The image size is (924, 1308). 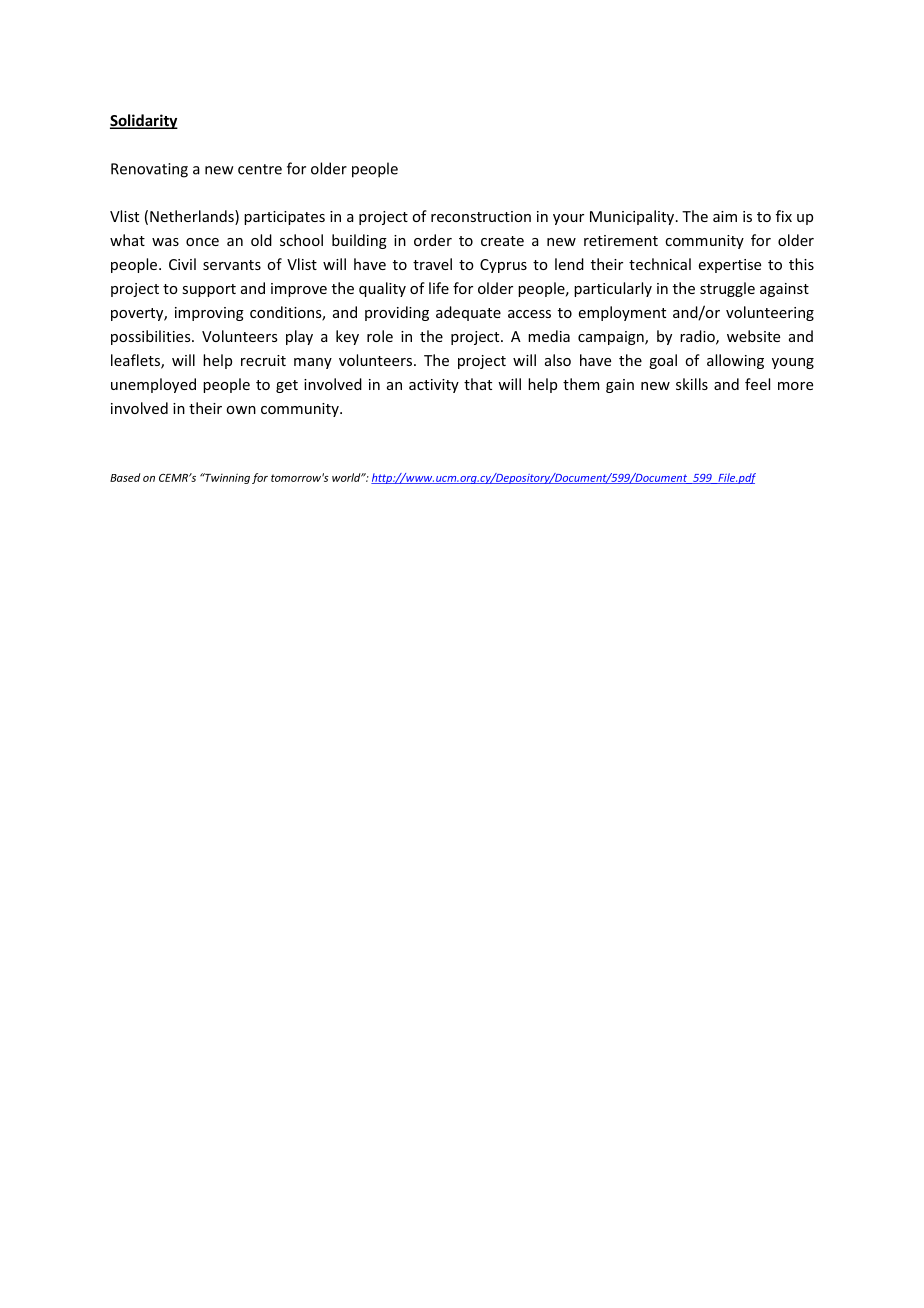 What do you see at coordinates (784, 216) in the image?
I see `fix` at bounding box center [784, 216].
